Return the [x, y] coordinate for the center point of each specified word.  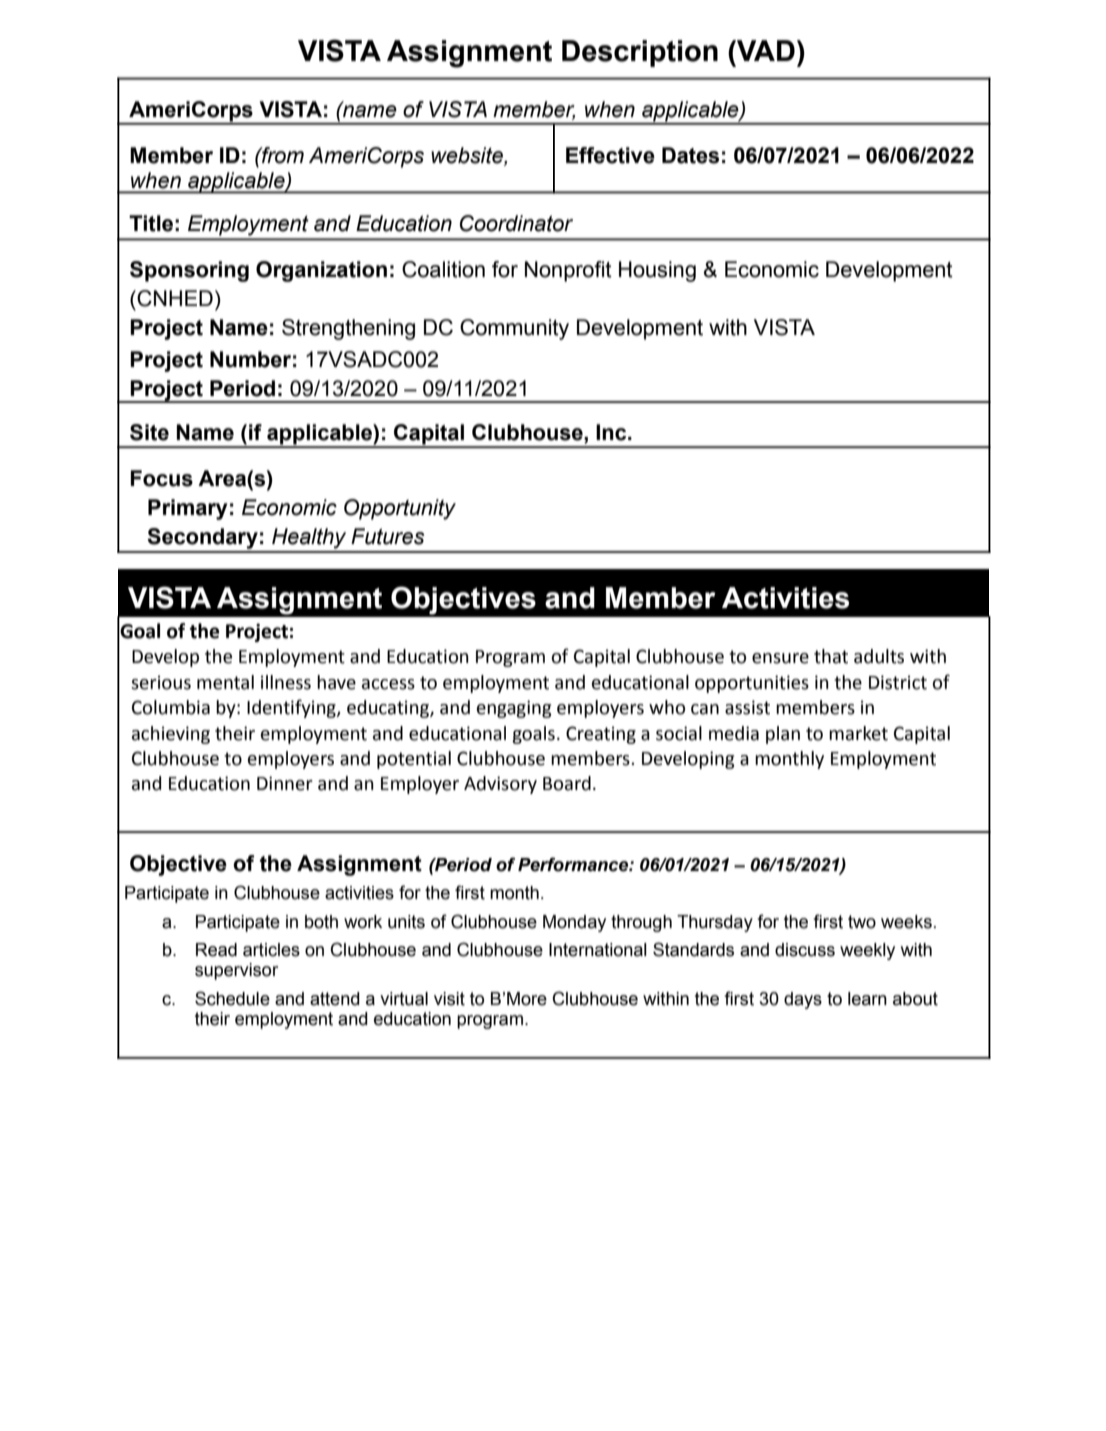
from [282, 155]
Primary [187, 509]
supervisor [236, 971]
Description [640, 53]
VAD [765, 50]
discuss [805, 950]
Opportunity [400, 509]
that [831, 656]
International [598, 950]
